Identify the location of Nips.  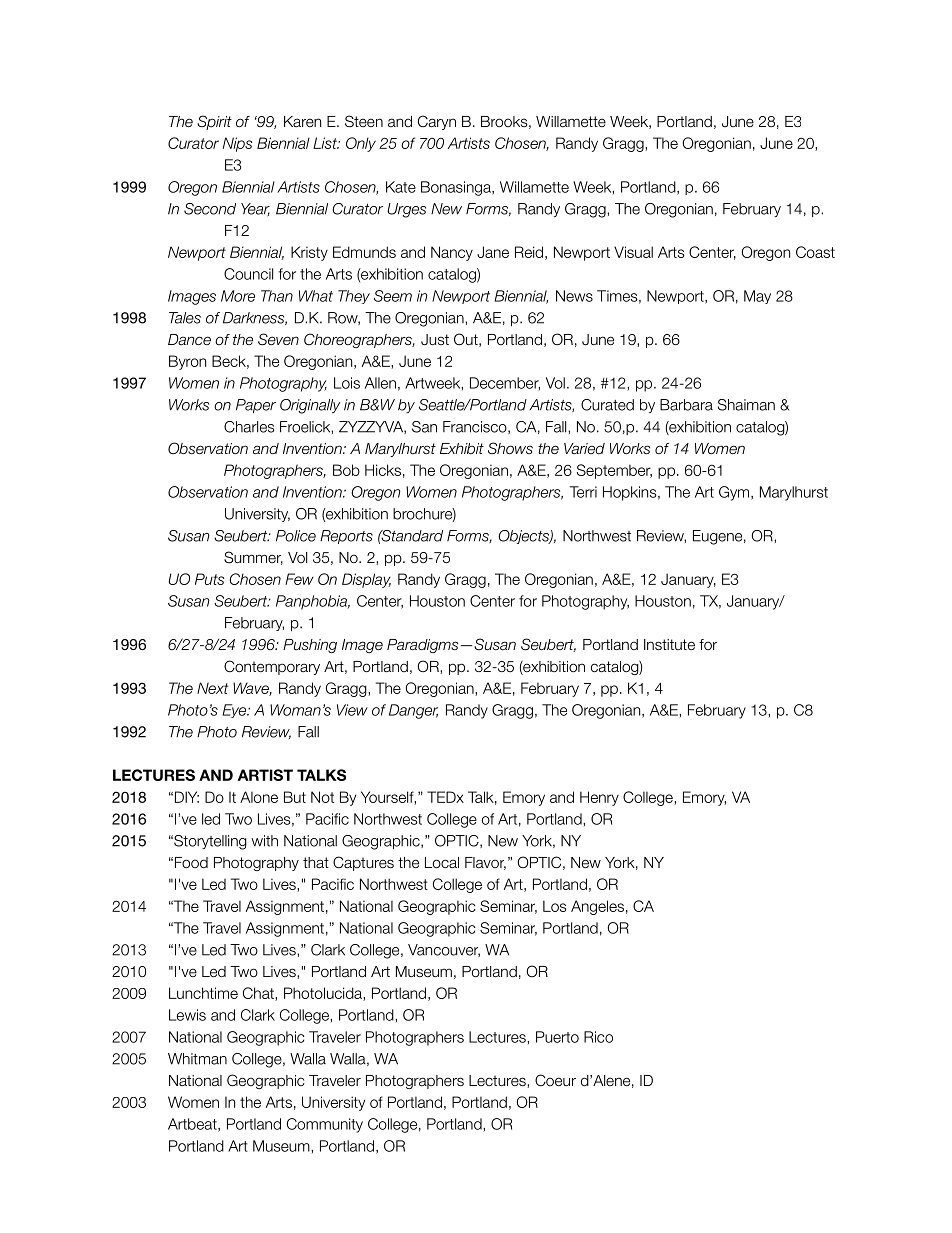
(237, 144).
